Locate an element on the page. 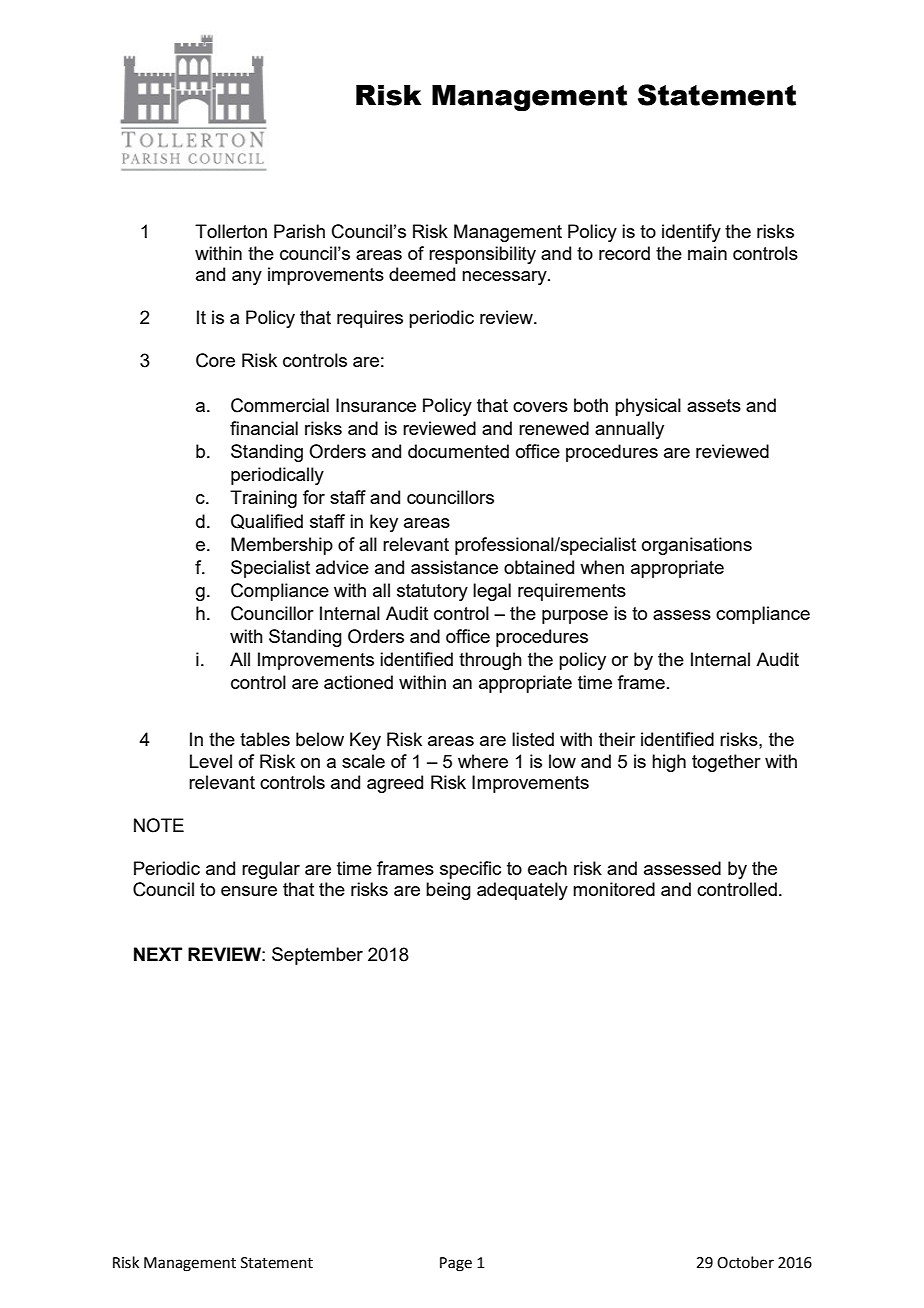 This page has width=924, height=1308. Page is located at coordinates (456, 1264).
